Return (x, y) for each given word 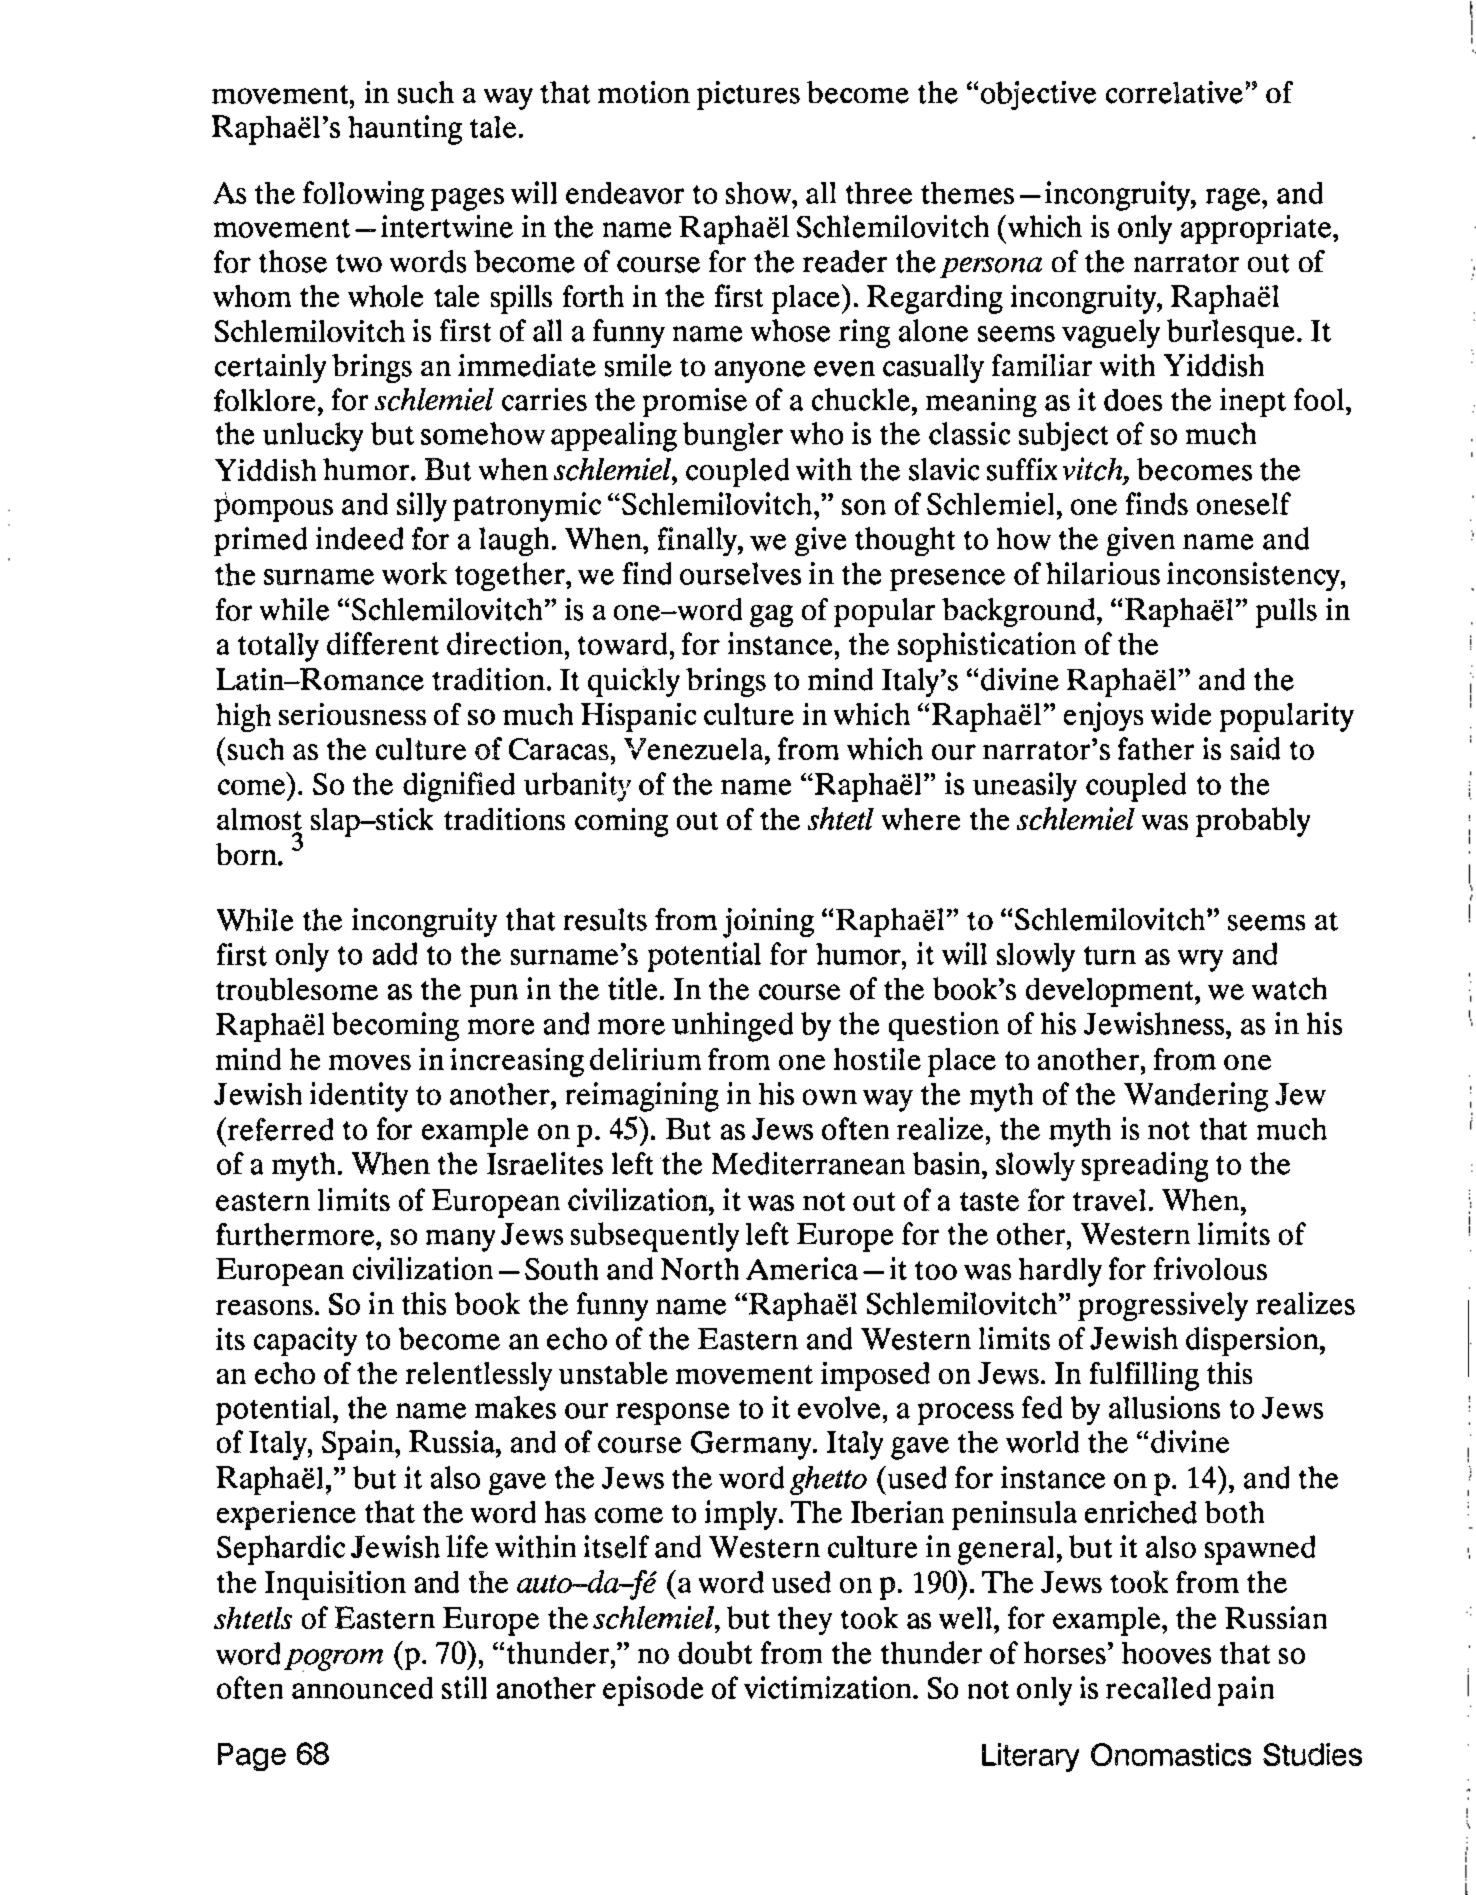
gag (771, 616)
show (760, 193)
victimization (829, 1687)
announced (362, 1688)
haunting (405, 130)
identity (359, 1097)
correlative (1174, 92)
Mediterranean (808, 1163)
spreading (1145, 1167)
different (383, 643)
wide (1181, 714)
